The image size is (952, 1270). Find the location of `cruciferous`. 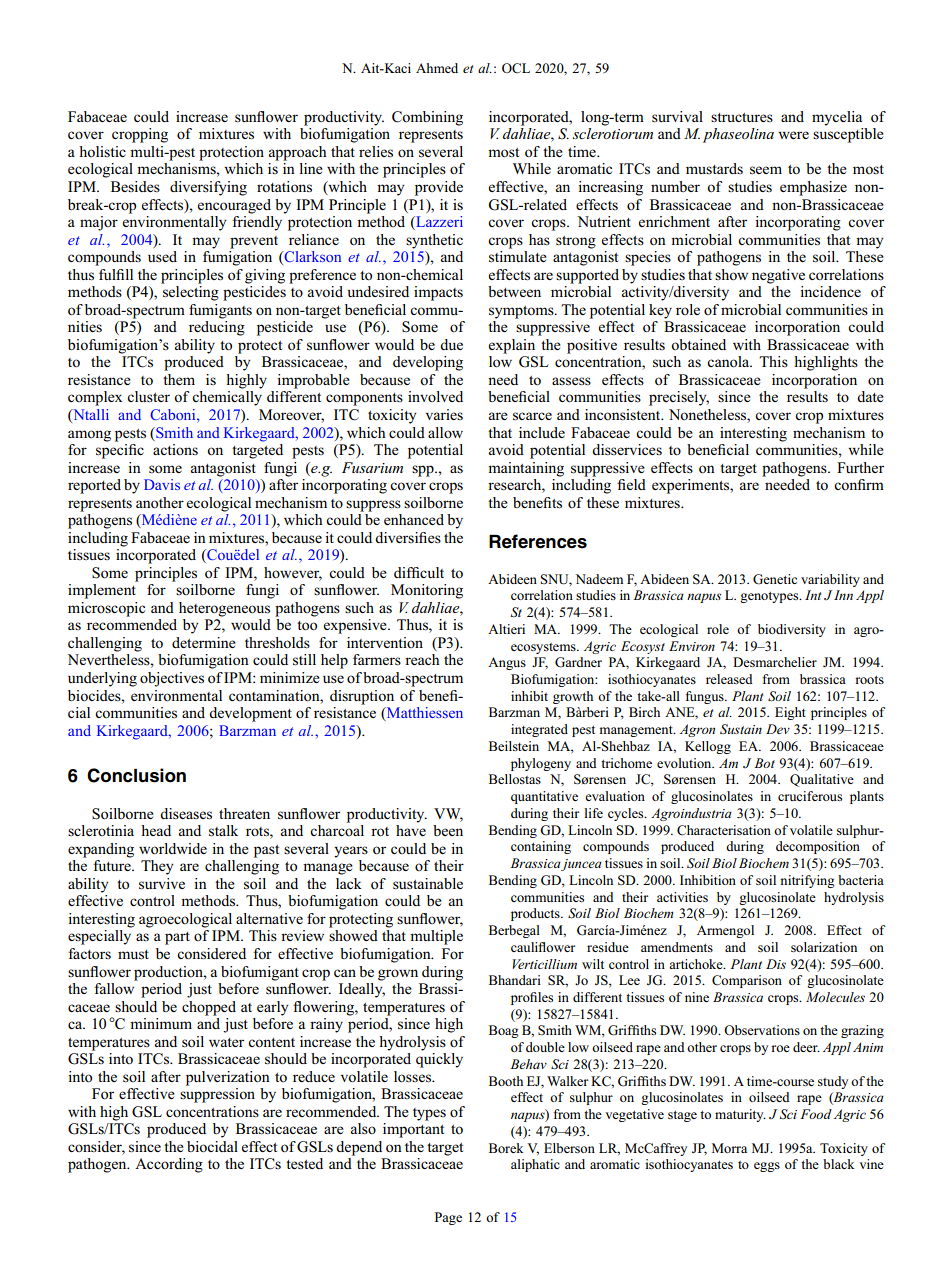

cruciferous is located at coordinates (810, 796).
